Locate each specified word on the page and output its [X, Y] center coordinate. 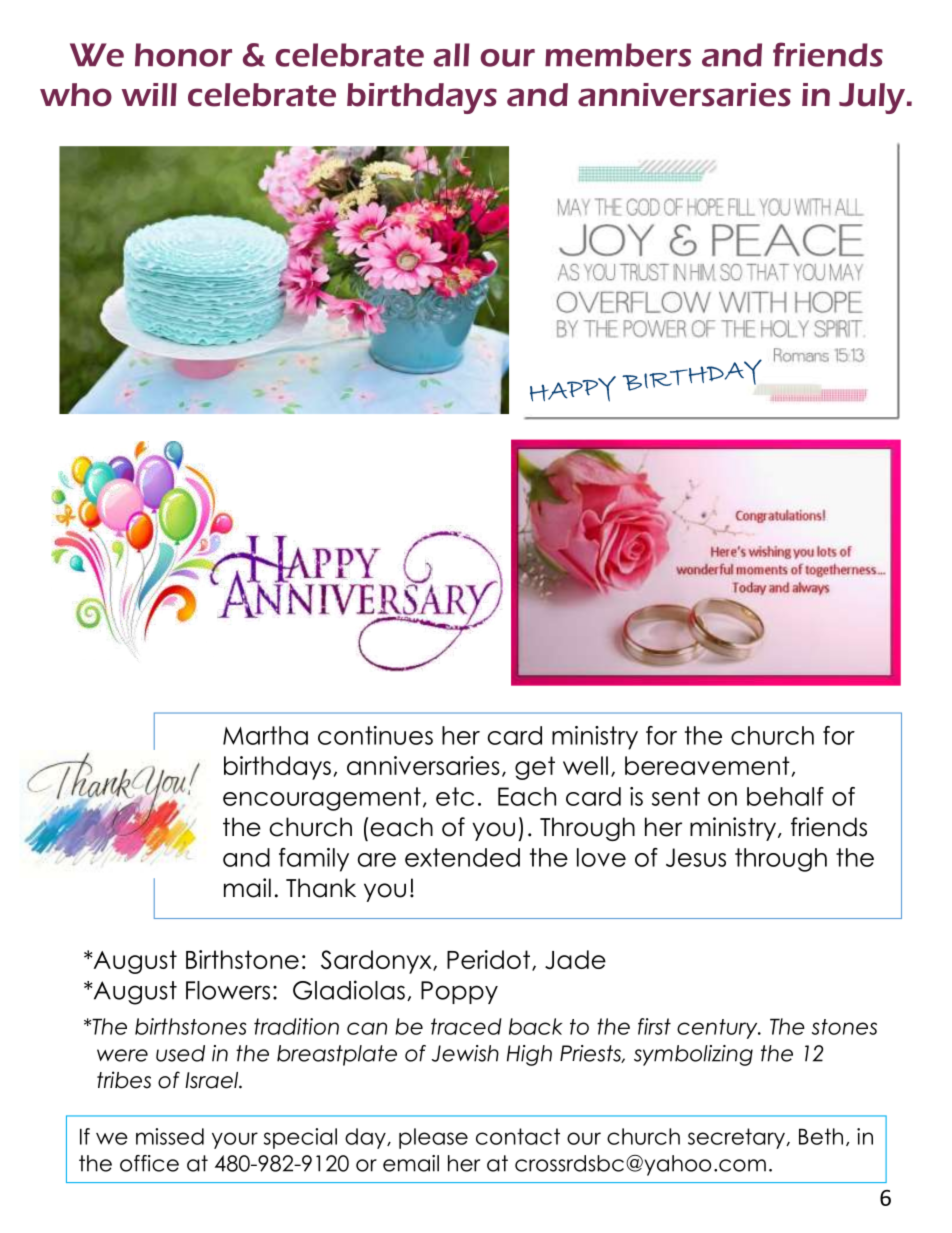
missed [170, 1136]
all [452, 55]
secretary [738, 1138]
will [149, 94]
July [873, 98]
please [433, 1138]
